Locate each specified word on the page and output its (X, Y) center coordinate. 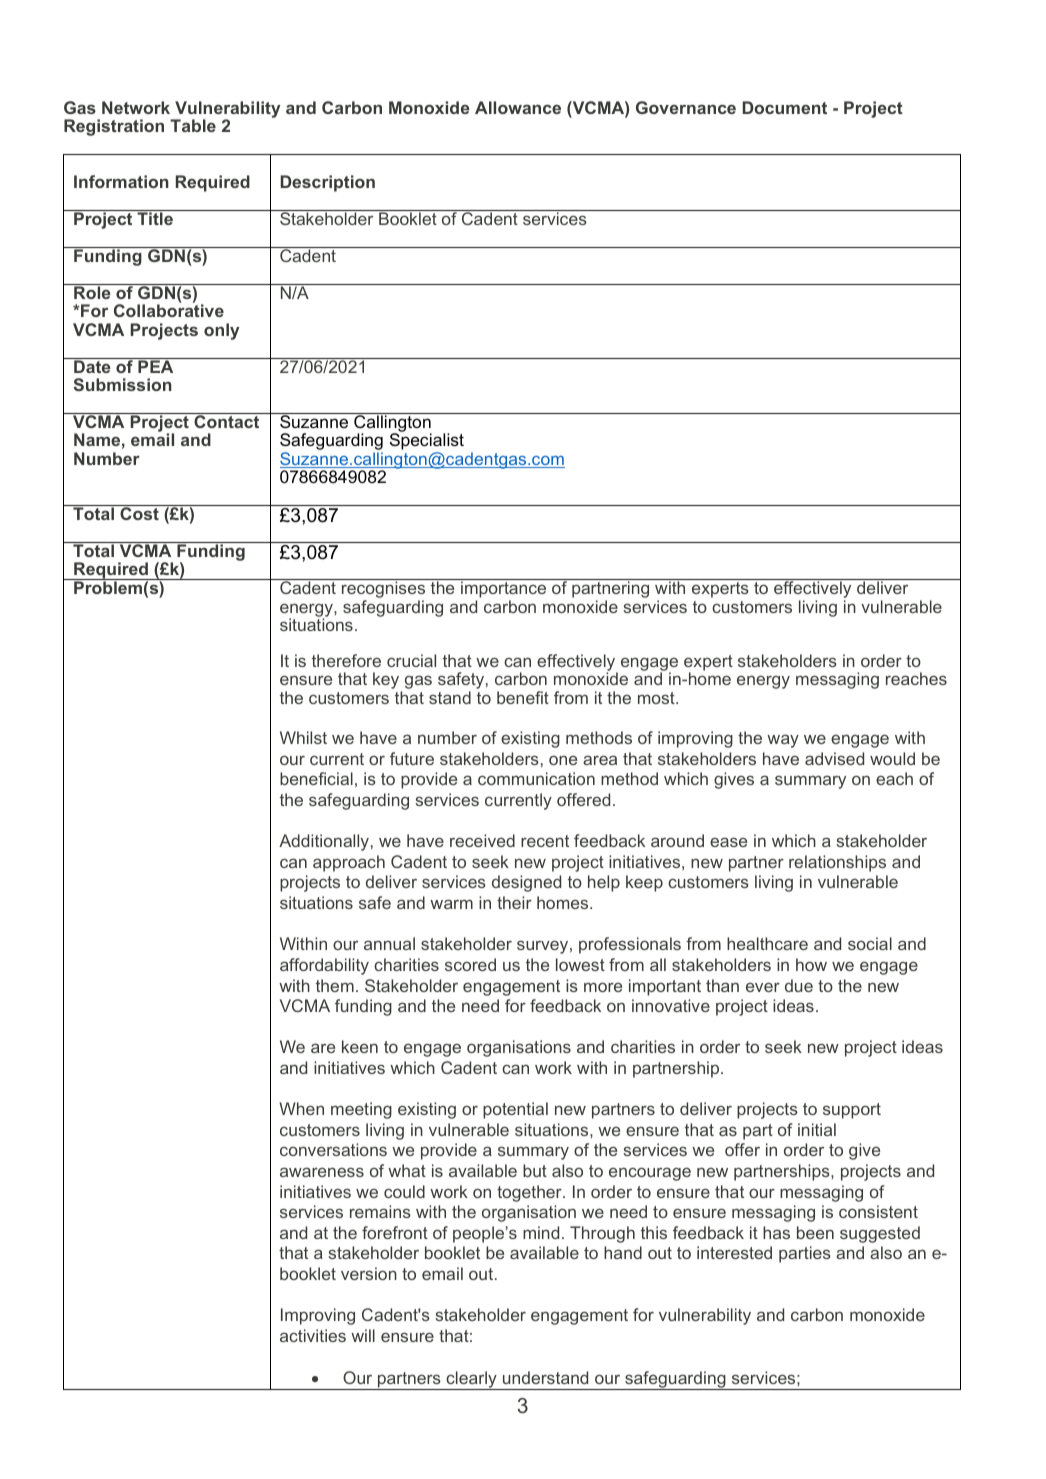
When (301, 1108)
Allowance (518, 107)
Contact (226, 421)
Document (785, 107)
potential (515, 1110)
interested (734, 1252)
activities (313, 1335)
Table (193, 125)
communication (536, 778)
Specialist (427, 443)
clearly (471, 1380)
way (783, 741)
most (657, 698)
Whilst (303, 737)
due (799, 985)
